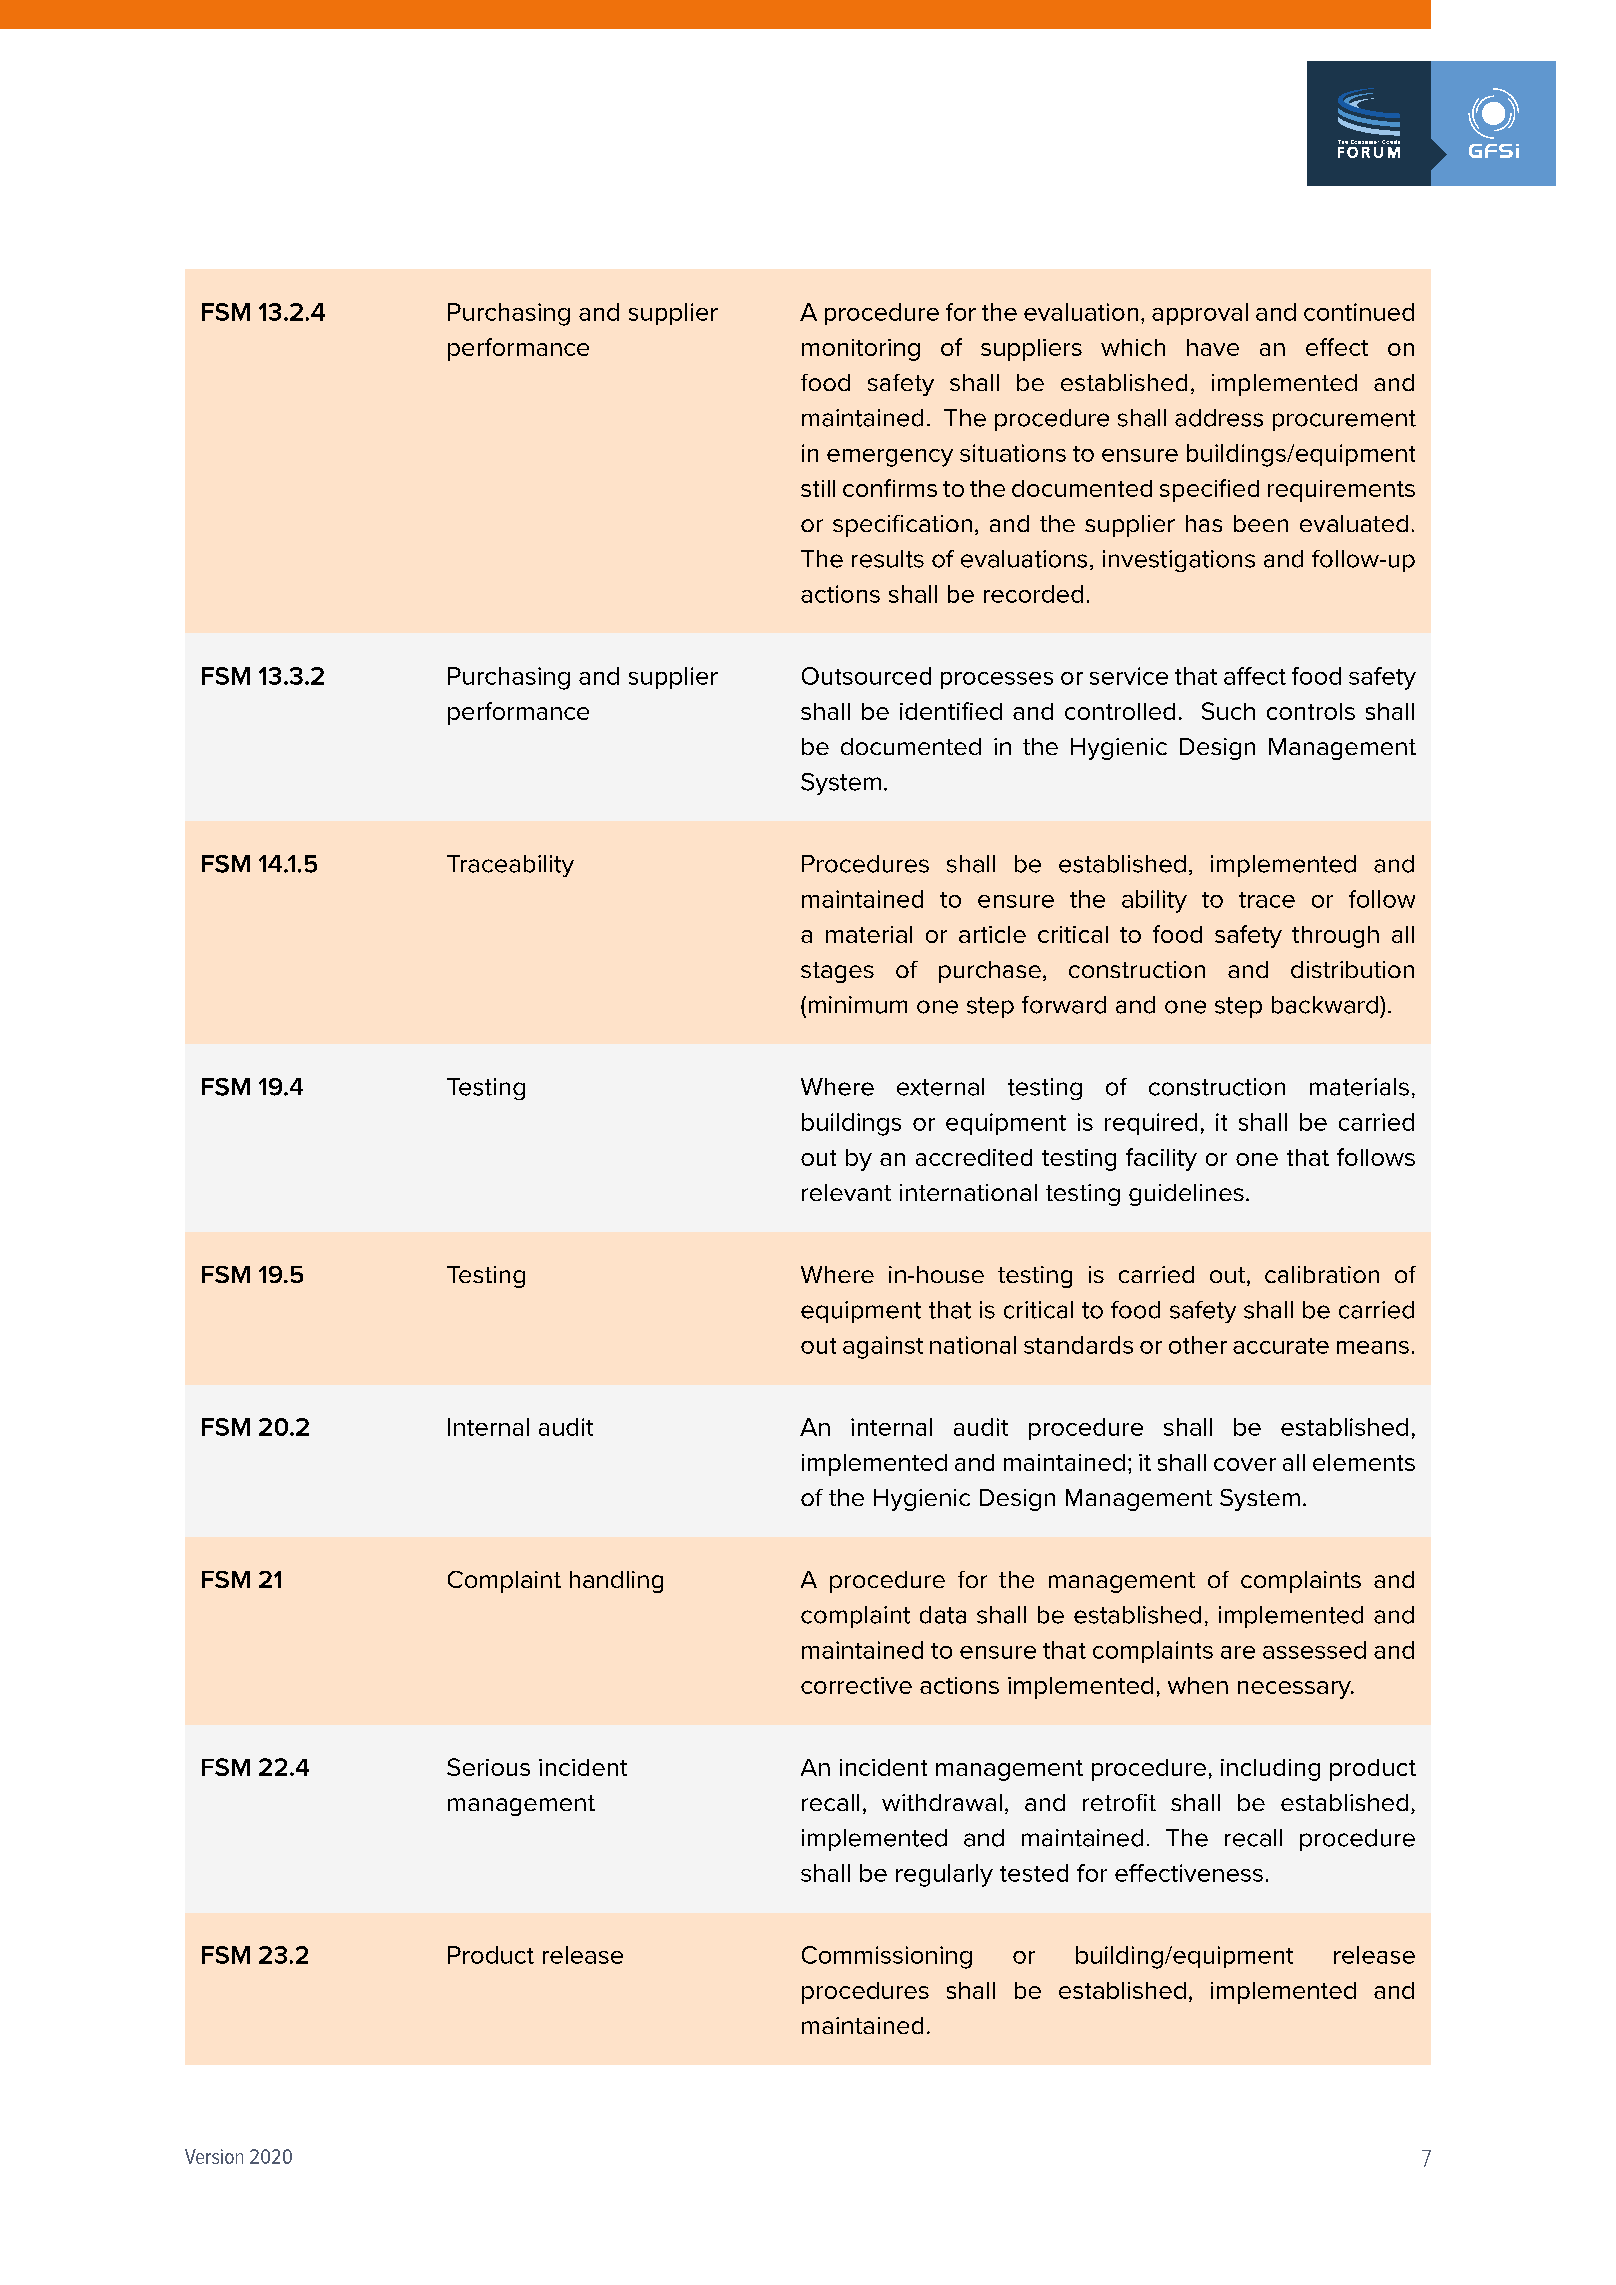 Image resolution: width=1616 pixels, height=2285 pixels. Describe the element at coordinates (214, 2156) in the page. I see `Version` at that location.
